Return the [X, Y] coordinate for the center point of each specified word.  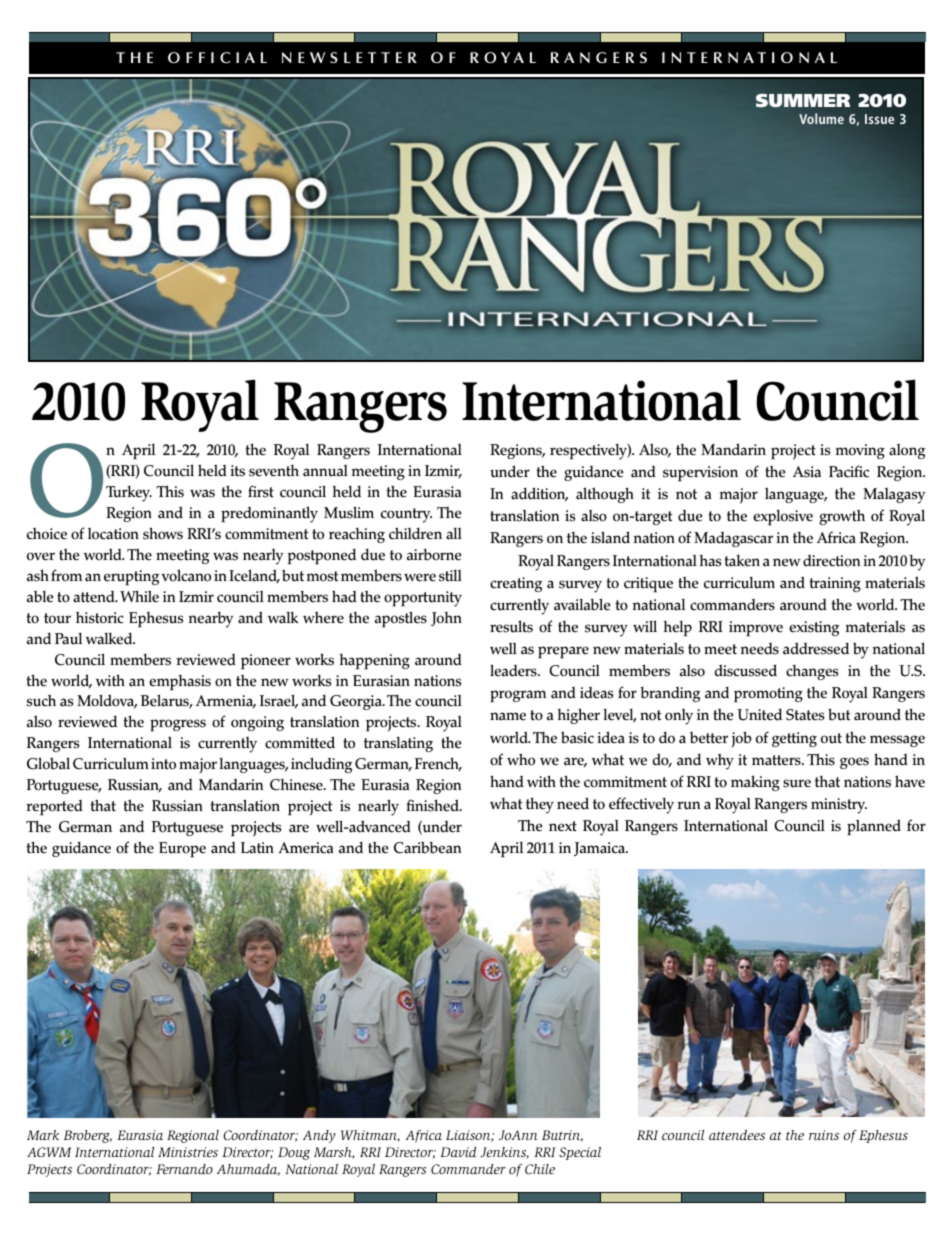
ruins [824, 1135]
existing [814, 628]
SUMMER [803, 100]
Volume [821, 118]
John [446, 619]
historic [100, 618]
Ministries [188, 1152]
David [458, 1152]
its [237, 471]
